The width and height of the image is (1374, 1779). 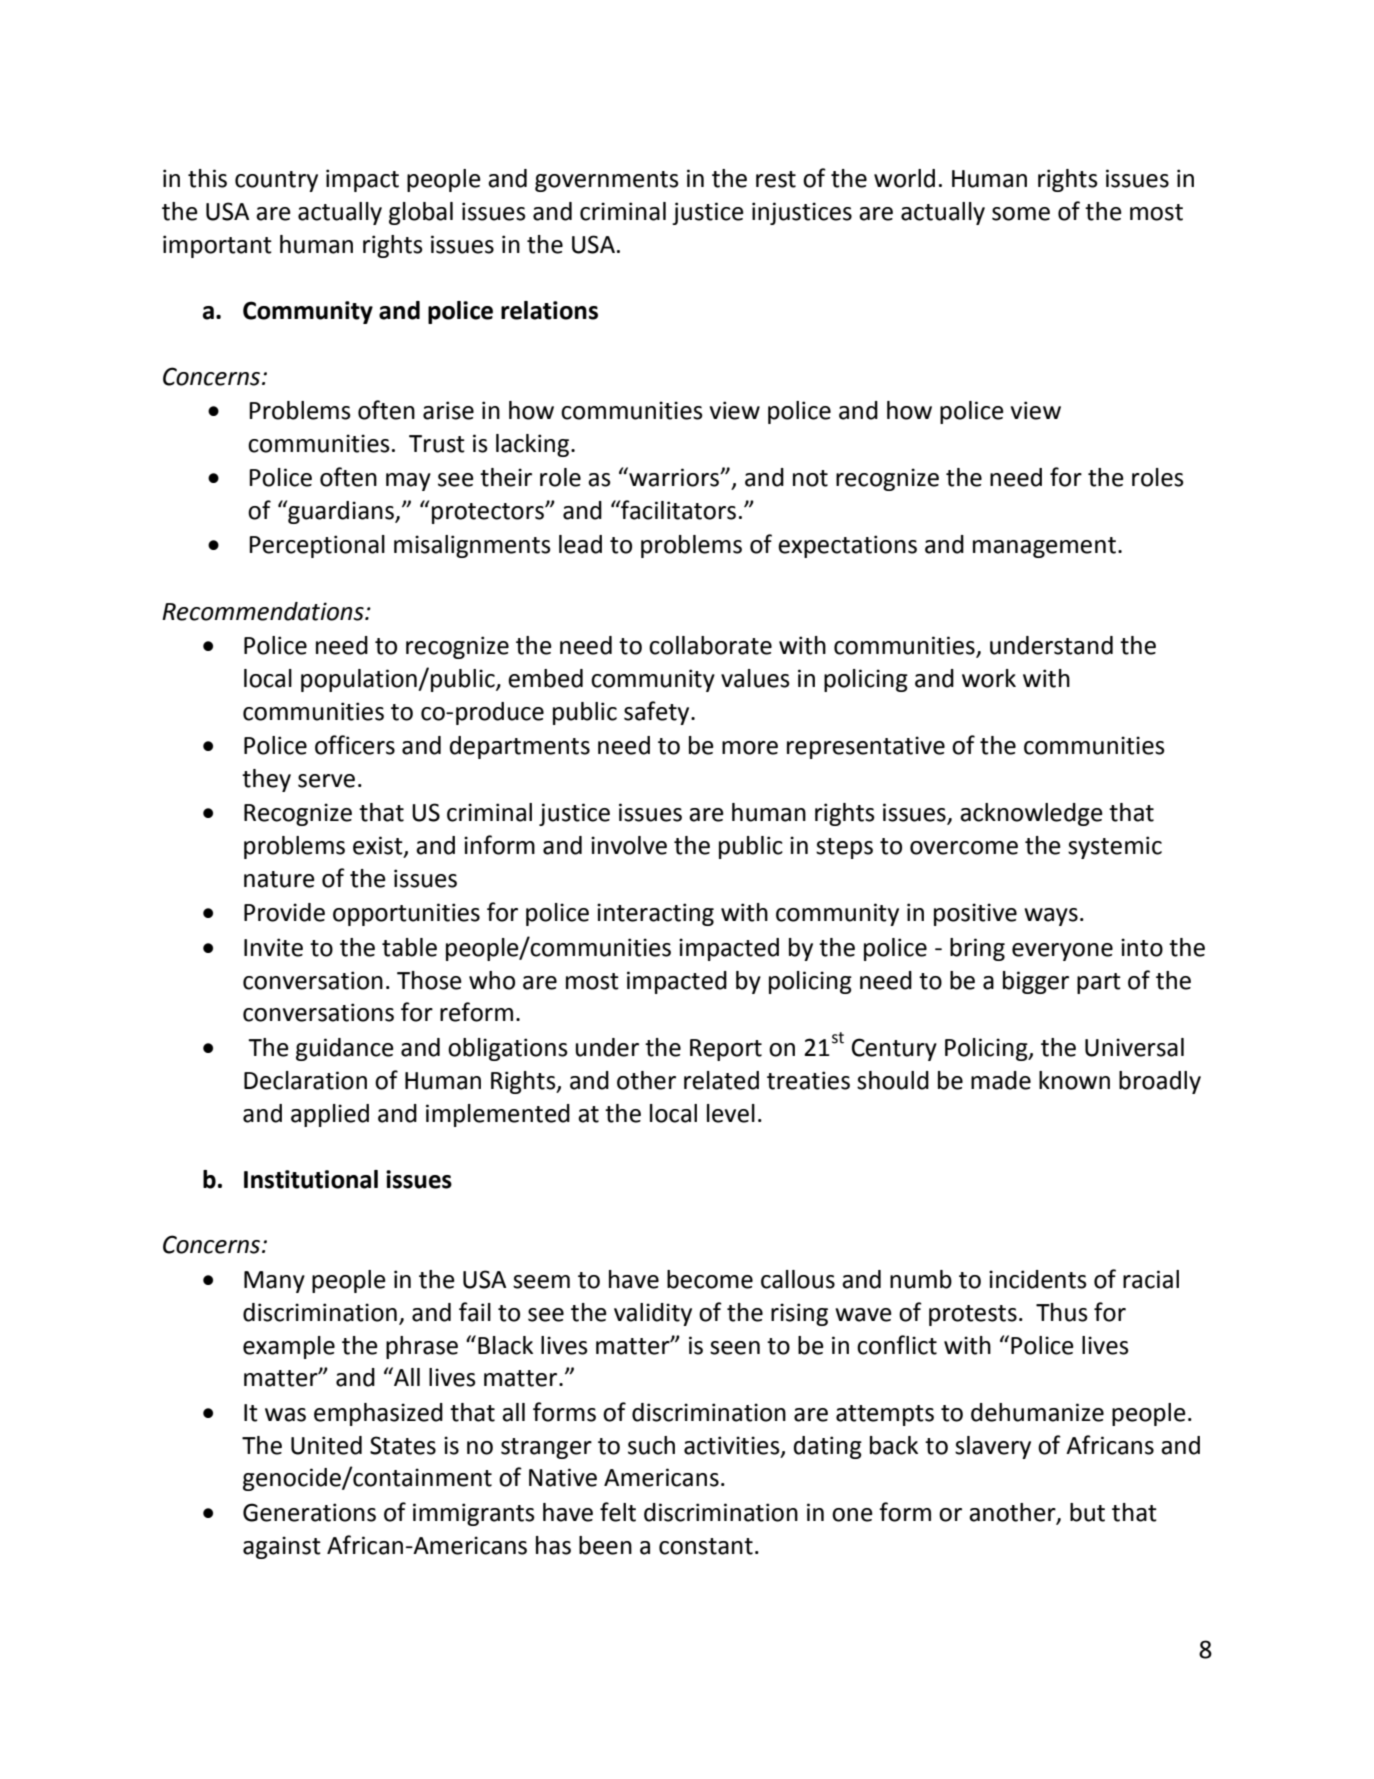 What do you see at coordinates (1031, 814) in the image?
I see `acknowledge` at bounding box center [1031, 814].
